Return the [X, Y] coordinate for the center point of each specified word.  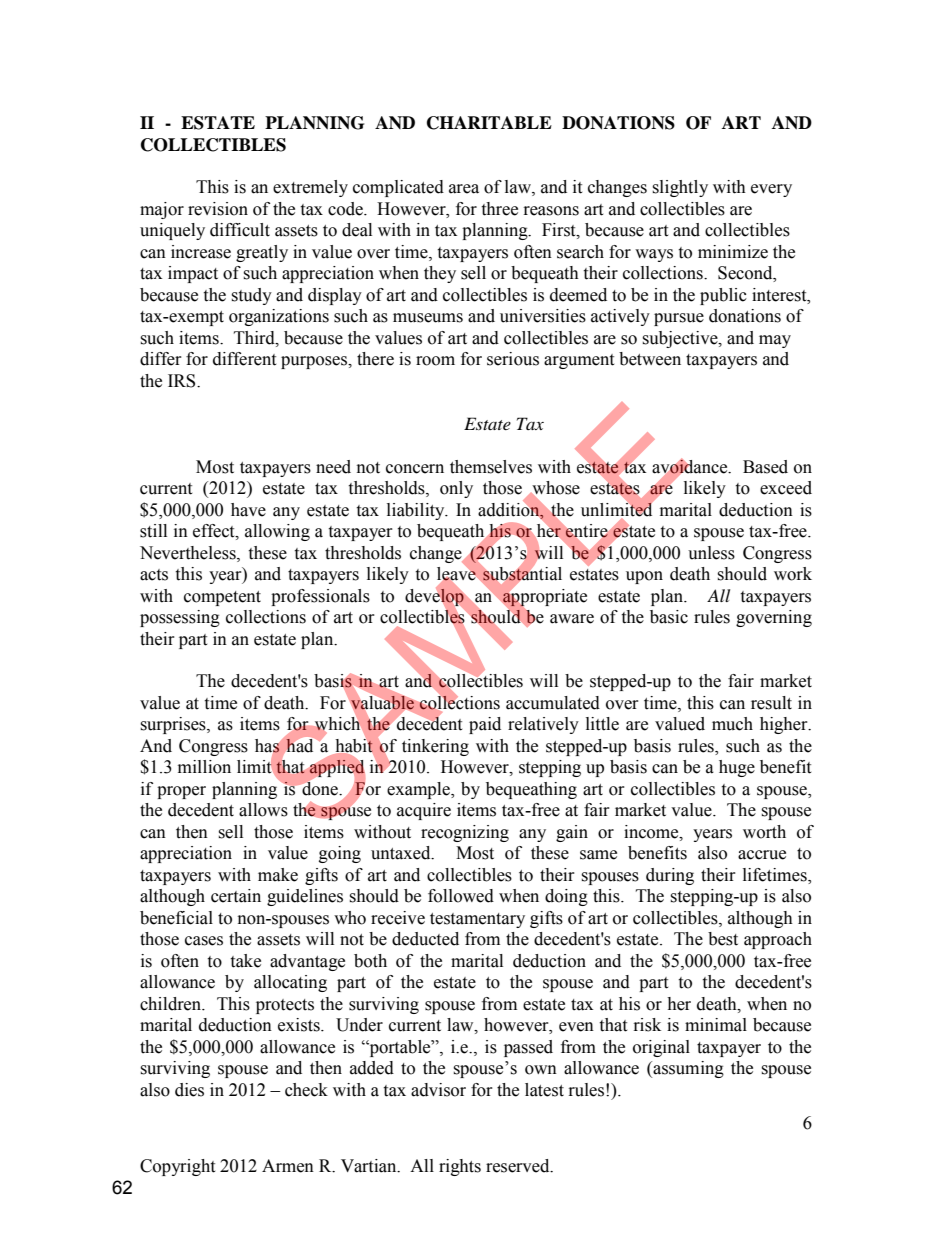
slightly [680, 188]
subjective [681, 339]
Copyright [177, 1167]
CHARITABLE [489, 123]
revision [218, 209]
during [670, 876]
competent [222, 598]
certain [236, 896]
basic [669, 617]
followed [461, 896]
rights [460, 1167]
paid [485, 725]
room [435, 361]
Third [255, 338]
